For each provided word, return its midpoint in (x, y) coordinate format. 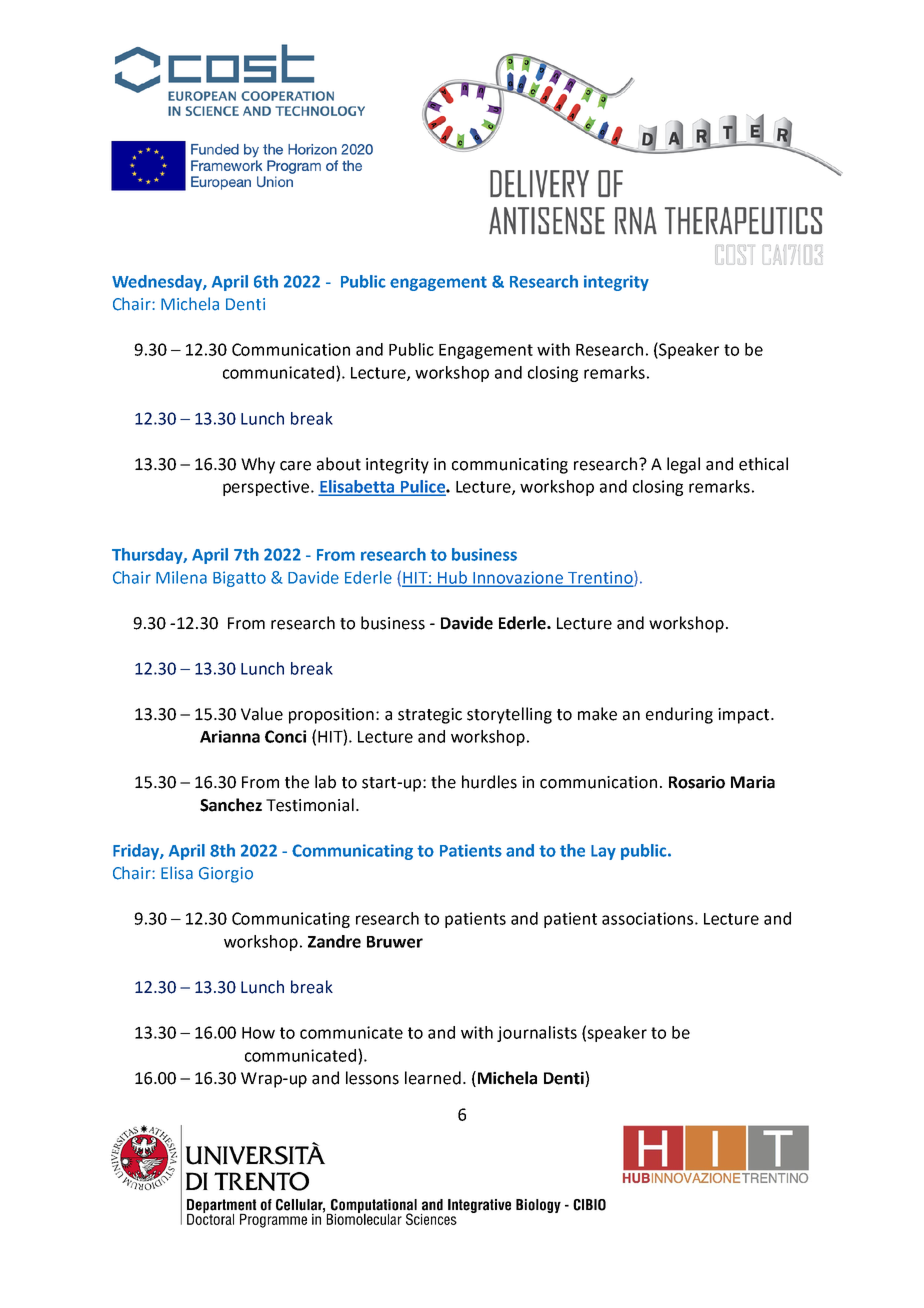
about (339, 464)
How (258, 1033)
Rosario (697, 782)
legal (683, 465)
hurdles (489, 782)
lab (325, 782)
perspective (267, 488)
